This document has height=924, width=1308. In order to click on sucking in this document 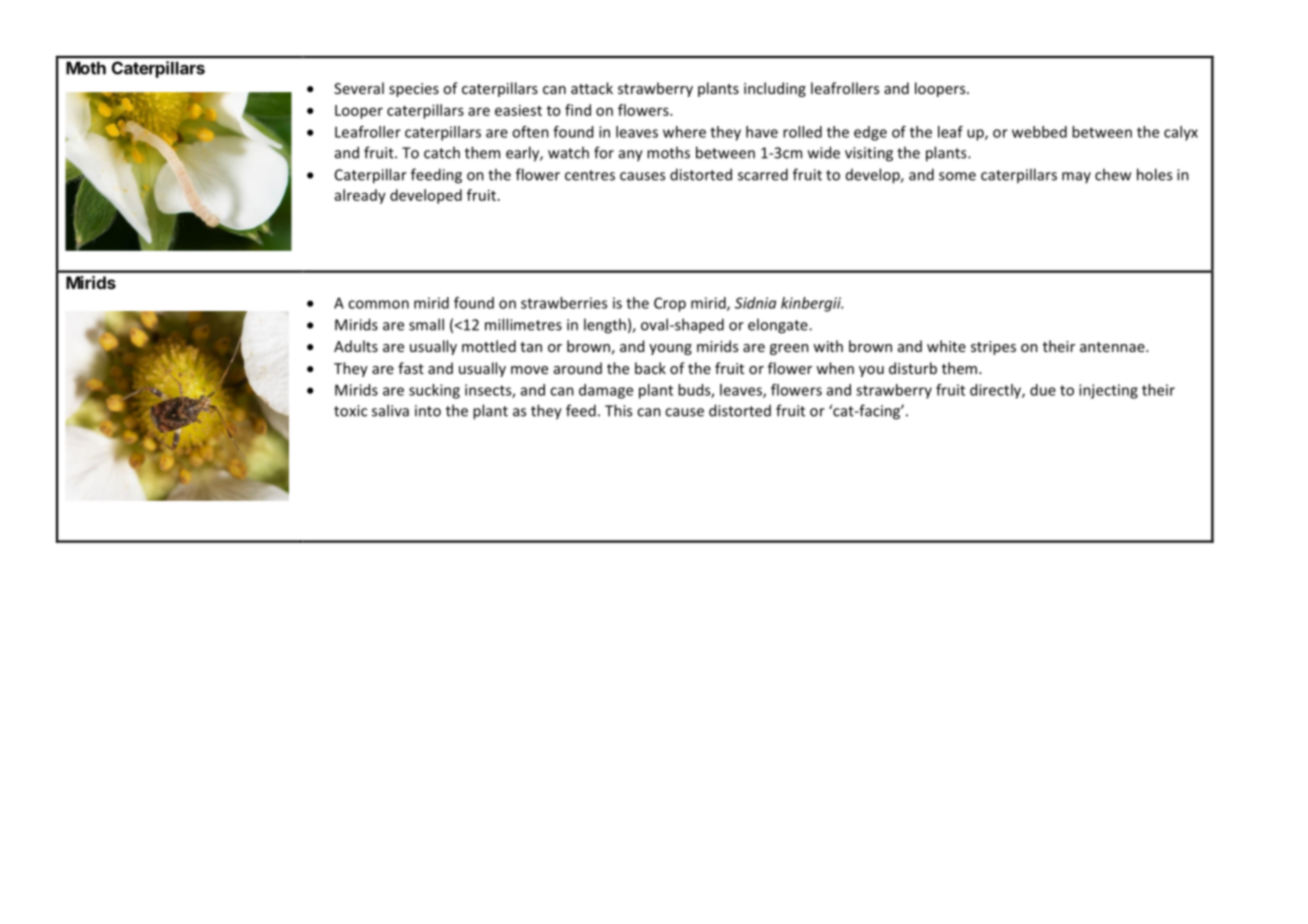, I will do `click(434, 391)`.
